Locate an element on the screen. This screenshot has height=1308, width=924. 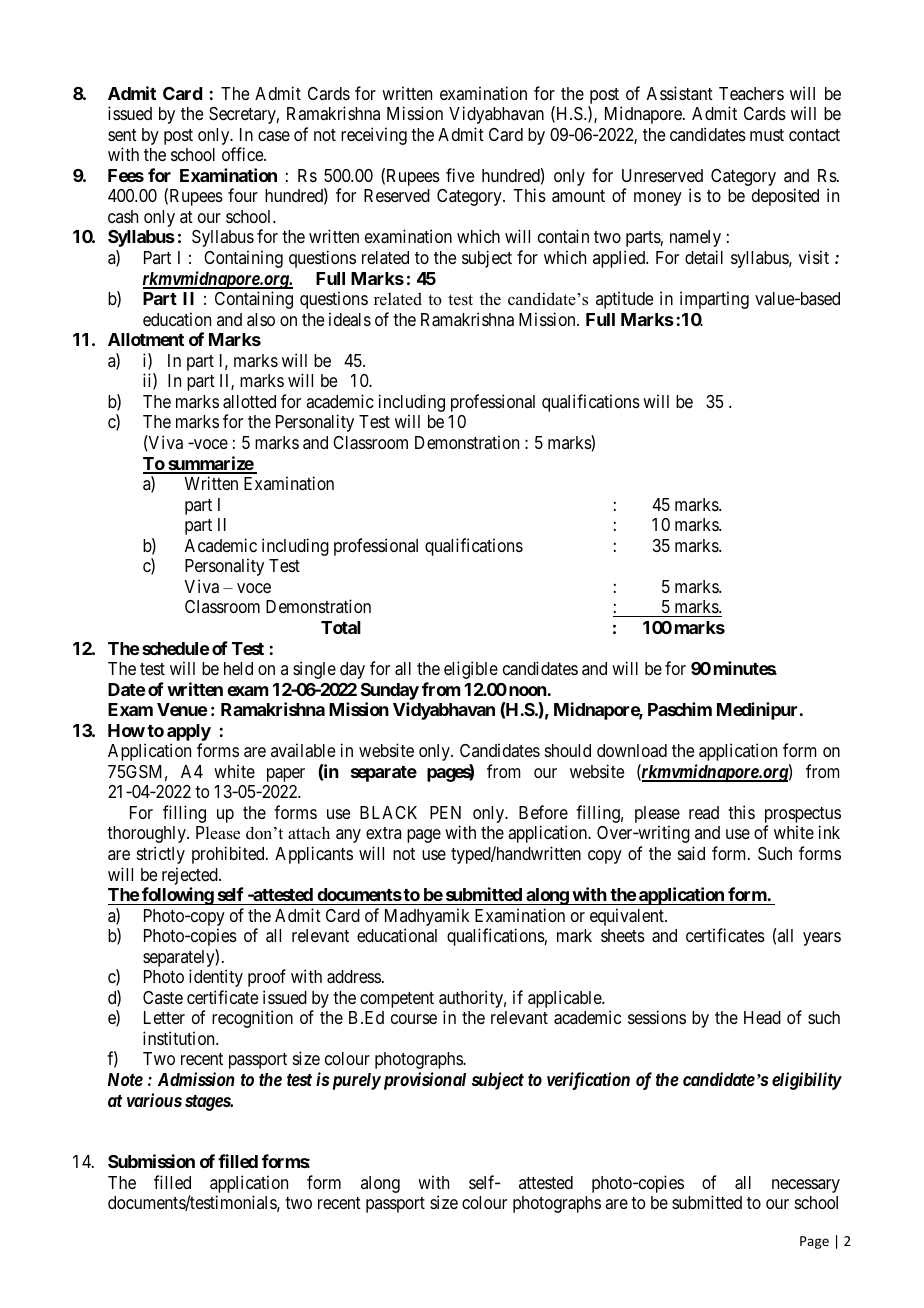
aptitude is located at coordinates (624, 300).
